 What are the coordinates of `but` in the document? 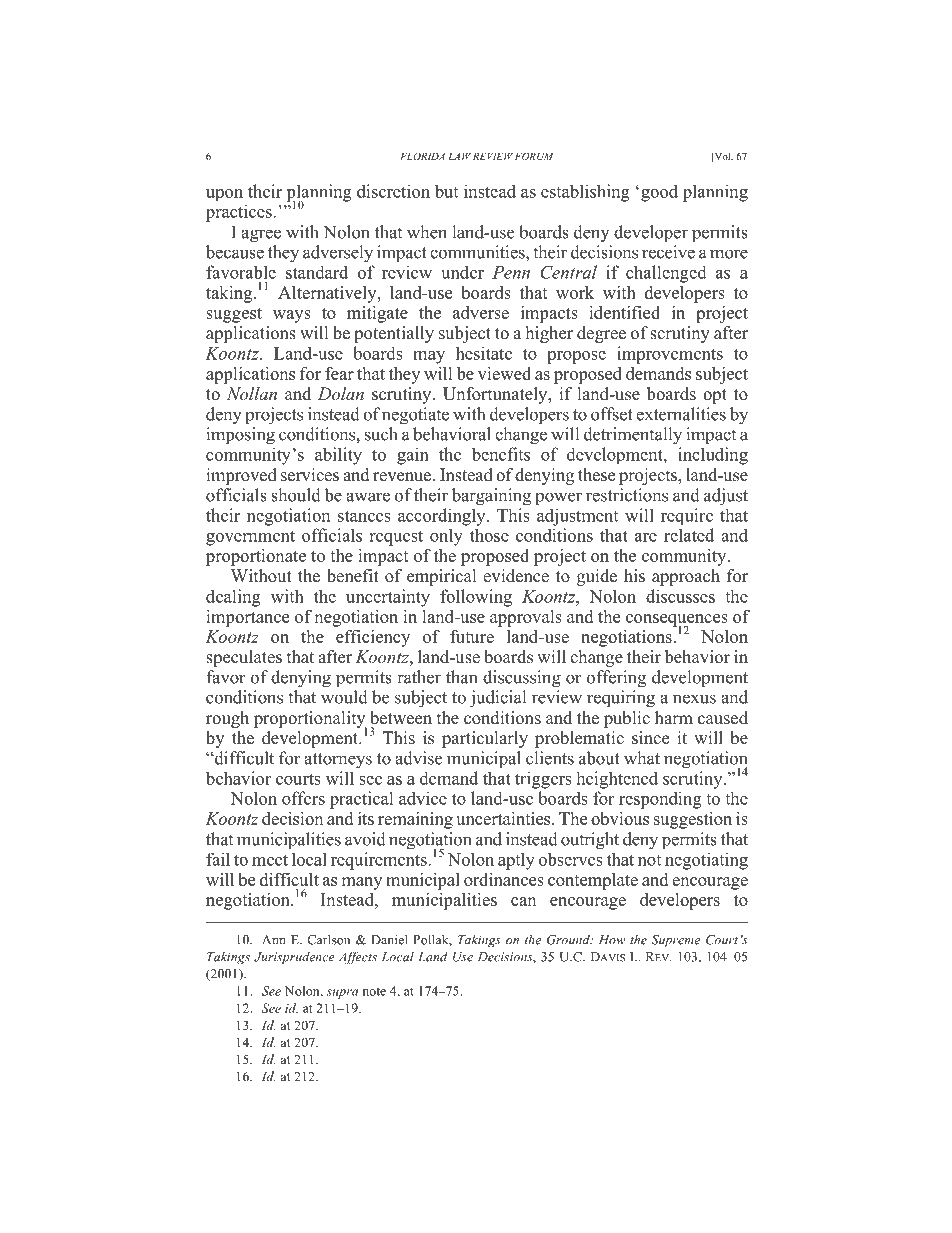 It's located at (446, 191).
